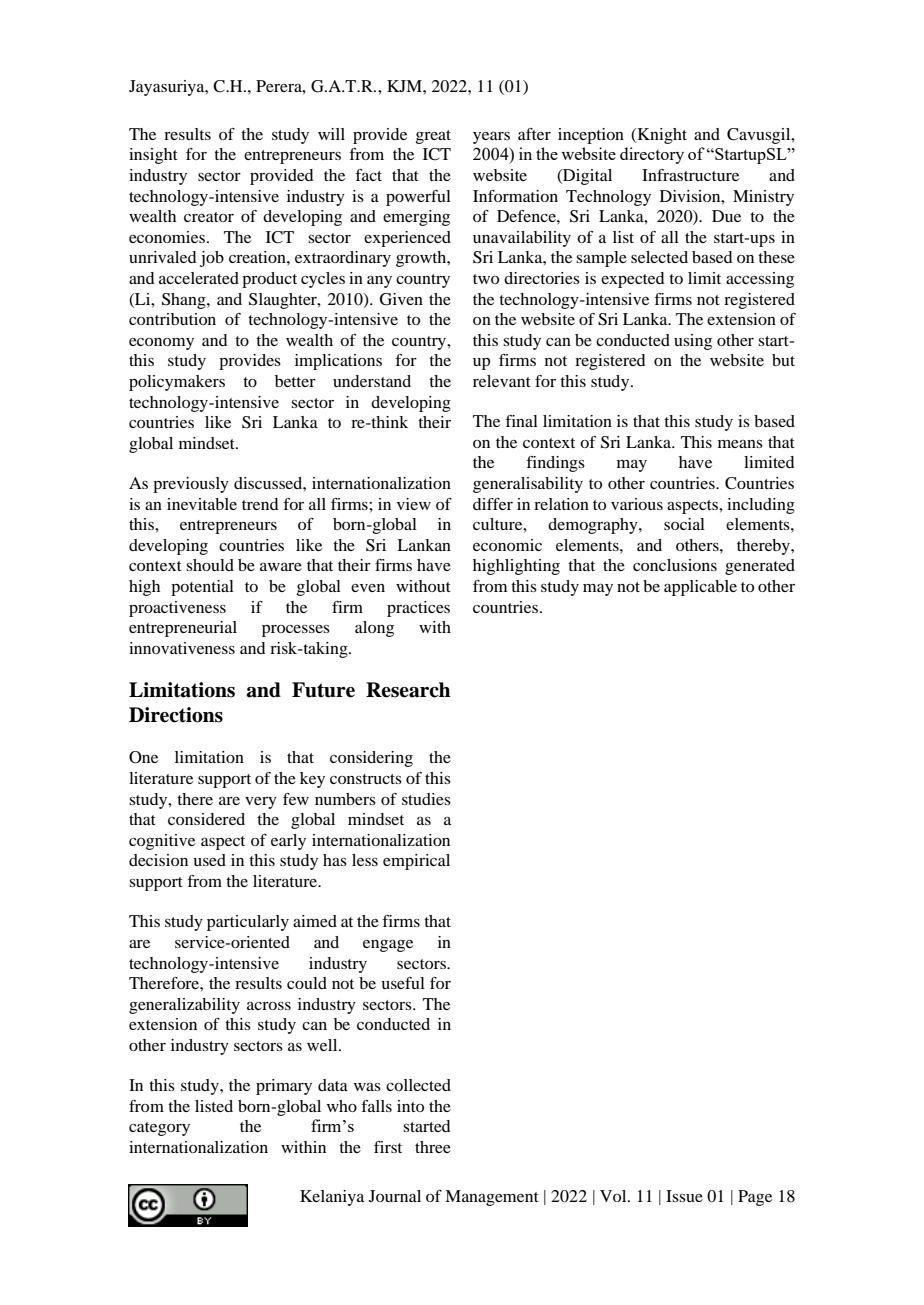  What do you see at coordinates (690, 175) in the document?
I see `Infrastructure` at bounding box center [690, 175].
